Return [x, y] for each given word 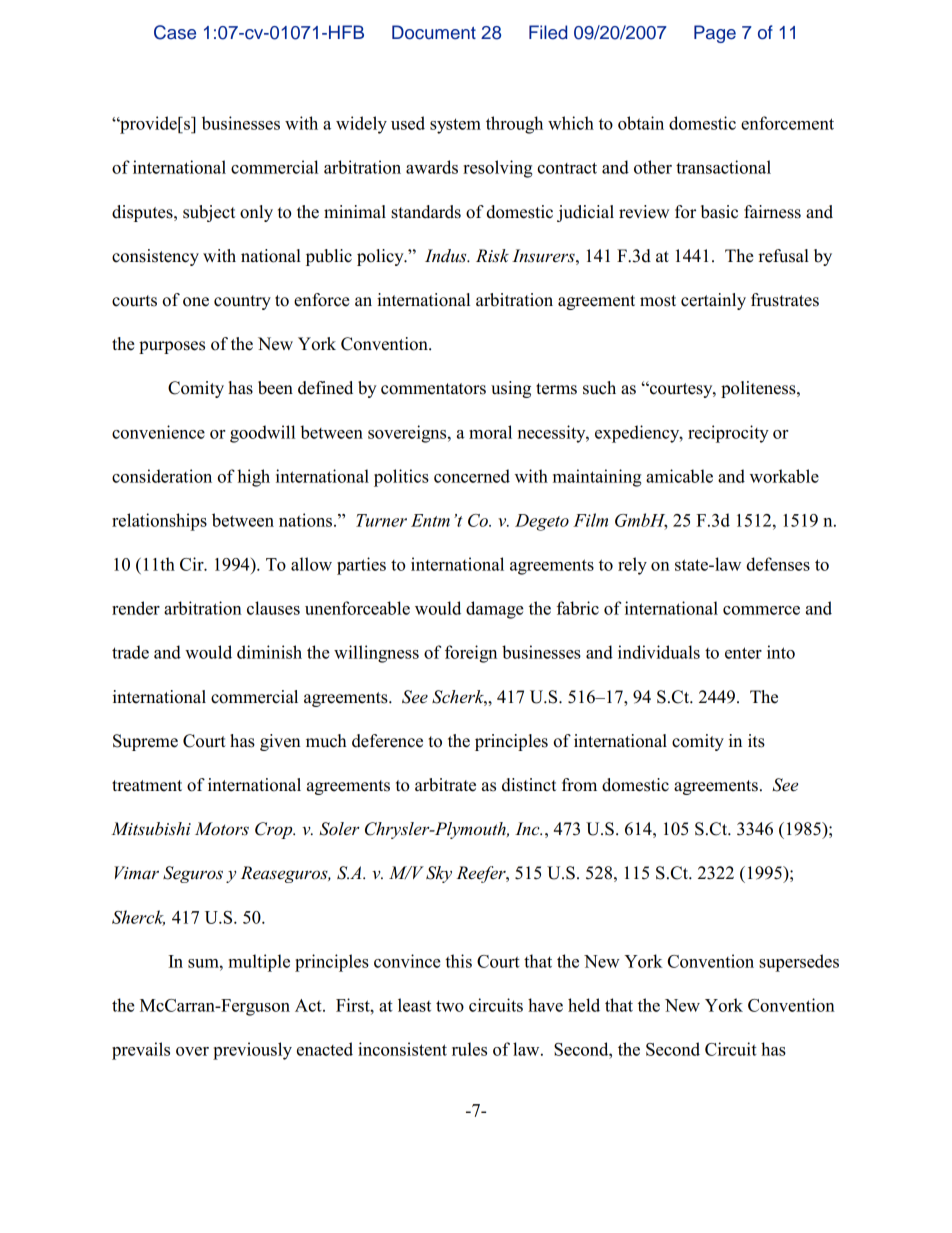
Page [715, 34]
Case [175, 32]
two [450, 1006]
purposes [172, 347]
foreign [471, 654]
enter [743, 653]
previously [252, 1051]
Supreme [145, 742]
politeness [759, 389]
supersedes [799, 963]
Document [434, 32]
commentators [433, 389]
